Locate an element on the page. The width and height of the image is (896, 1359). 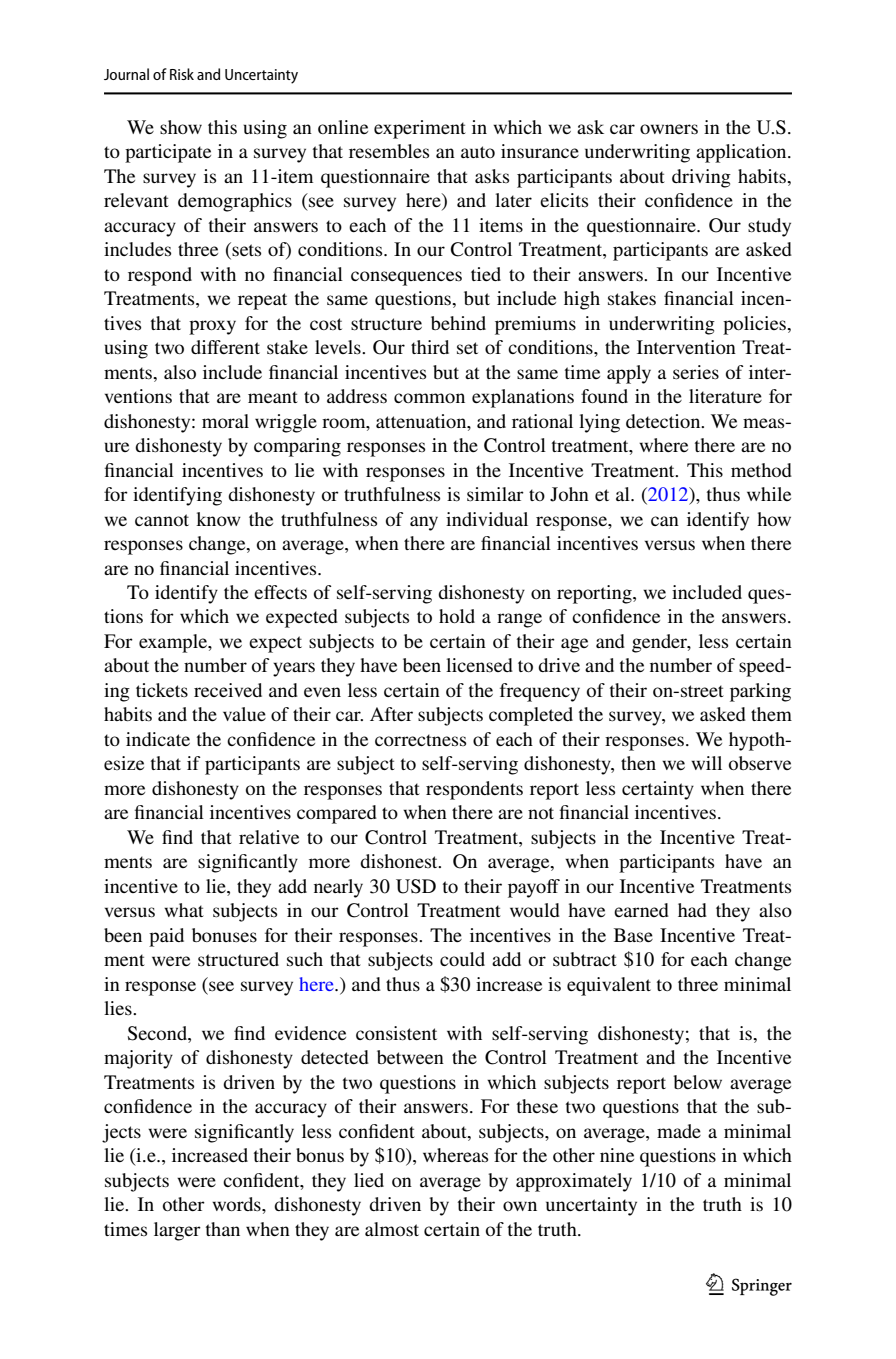
indicate is located at coordinates (158, 739).
